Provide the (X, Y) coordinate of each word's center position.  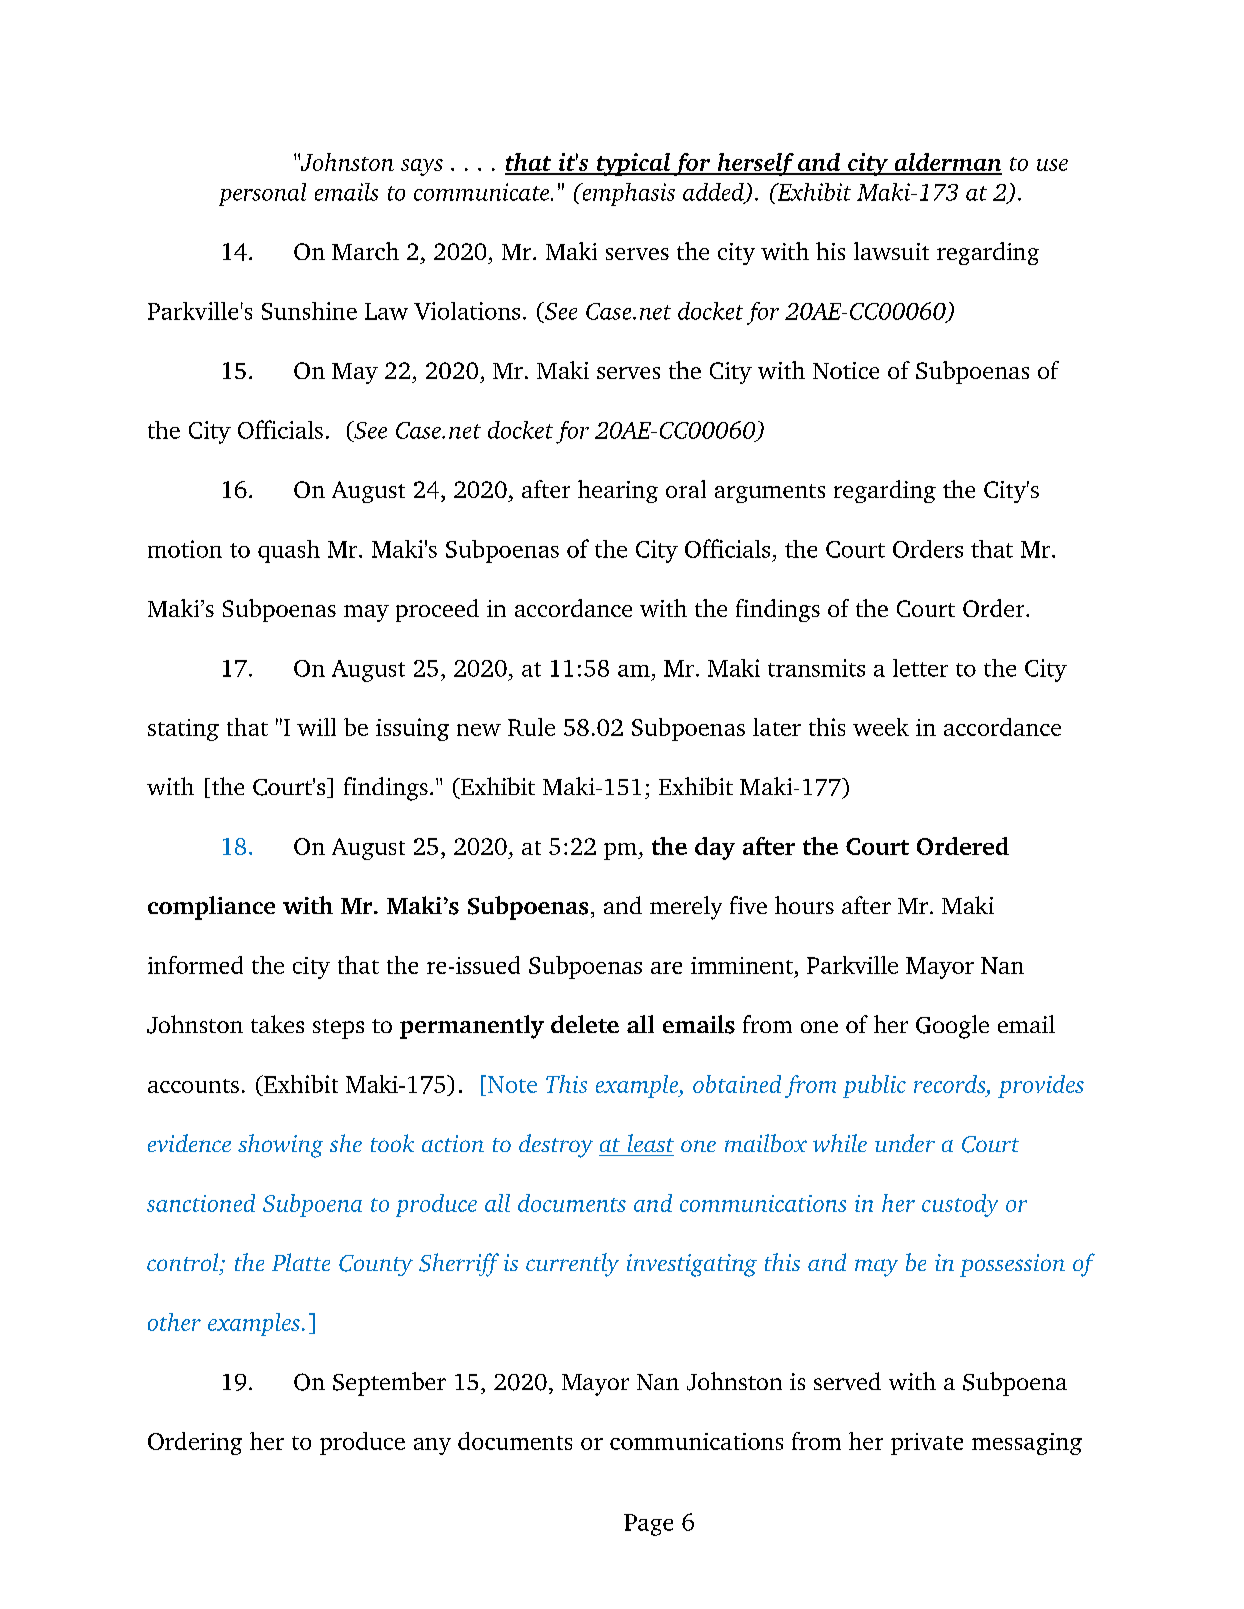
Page (648, 1525)
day (715, 848)
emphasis (627, 194)
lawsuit (891, 251)
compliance (211, 908)
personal (262, 194)
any (432, 1446)
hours (804, 905)
